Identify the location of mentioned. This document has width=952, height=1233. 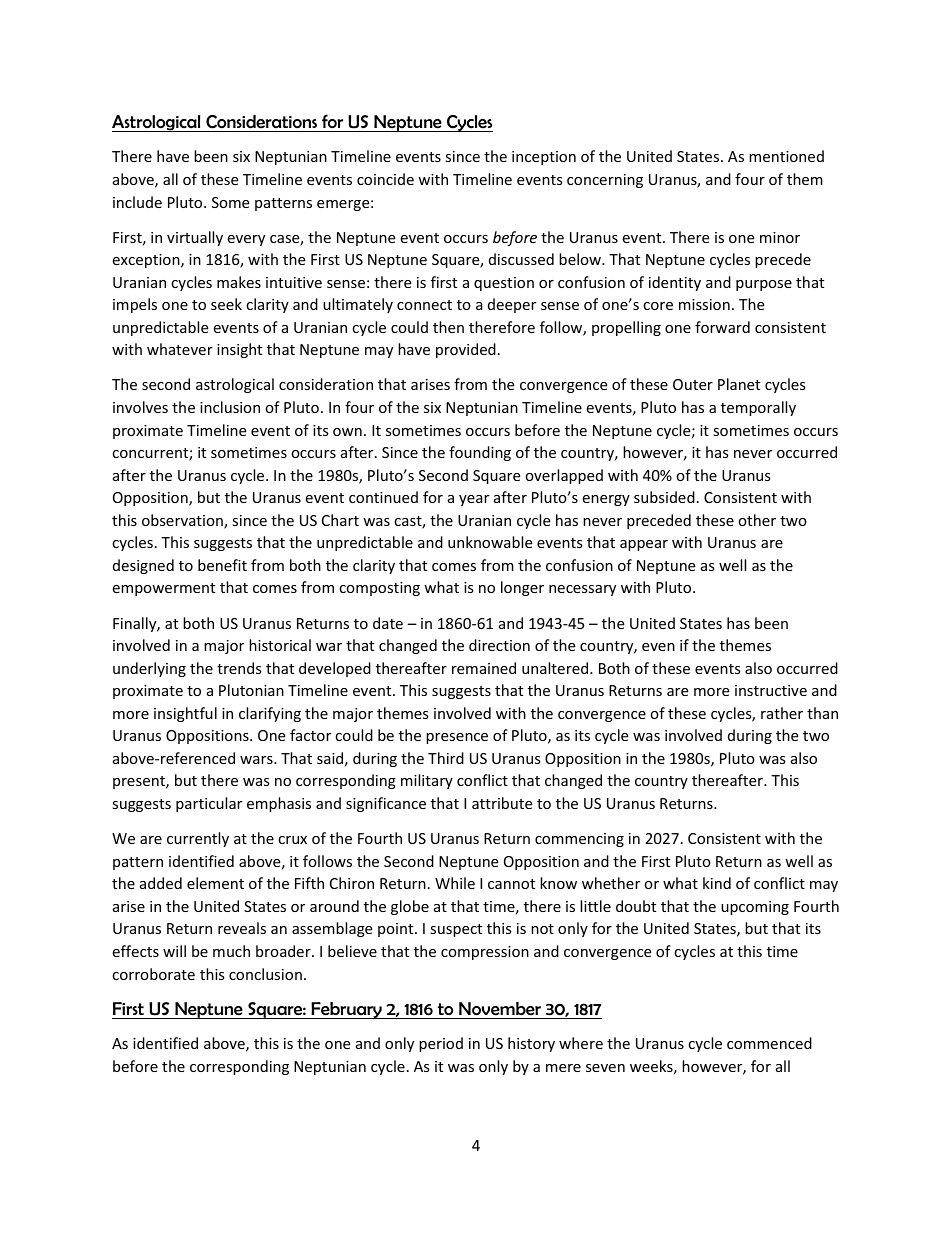
(786, 156).
